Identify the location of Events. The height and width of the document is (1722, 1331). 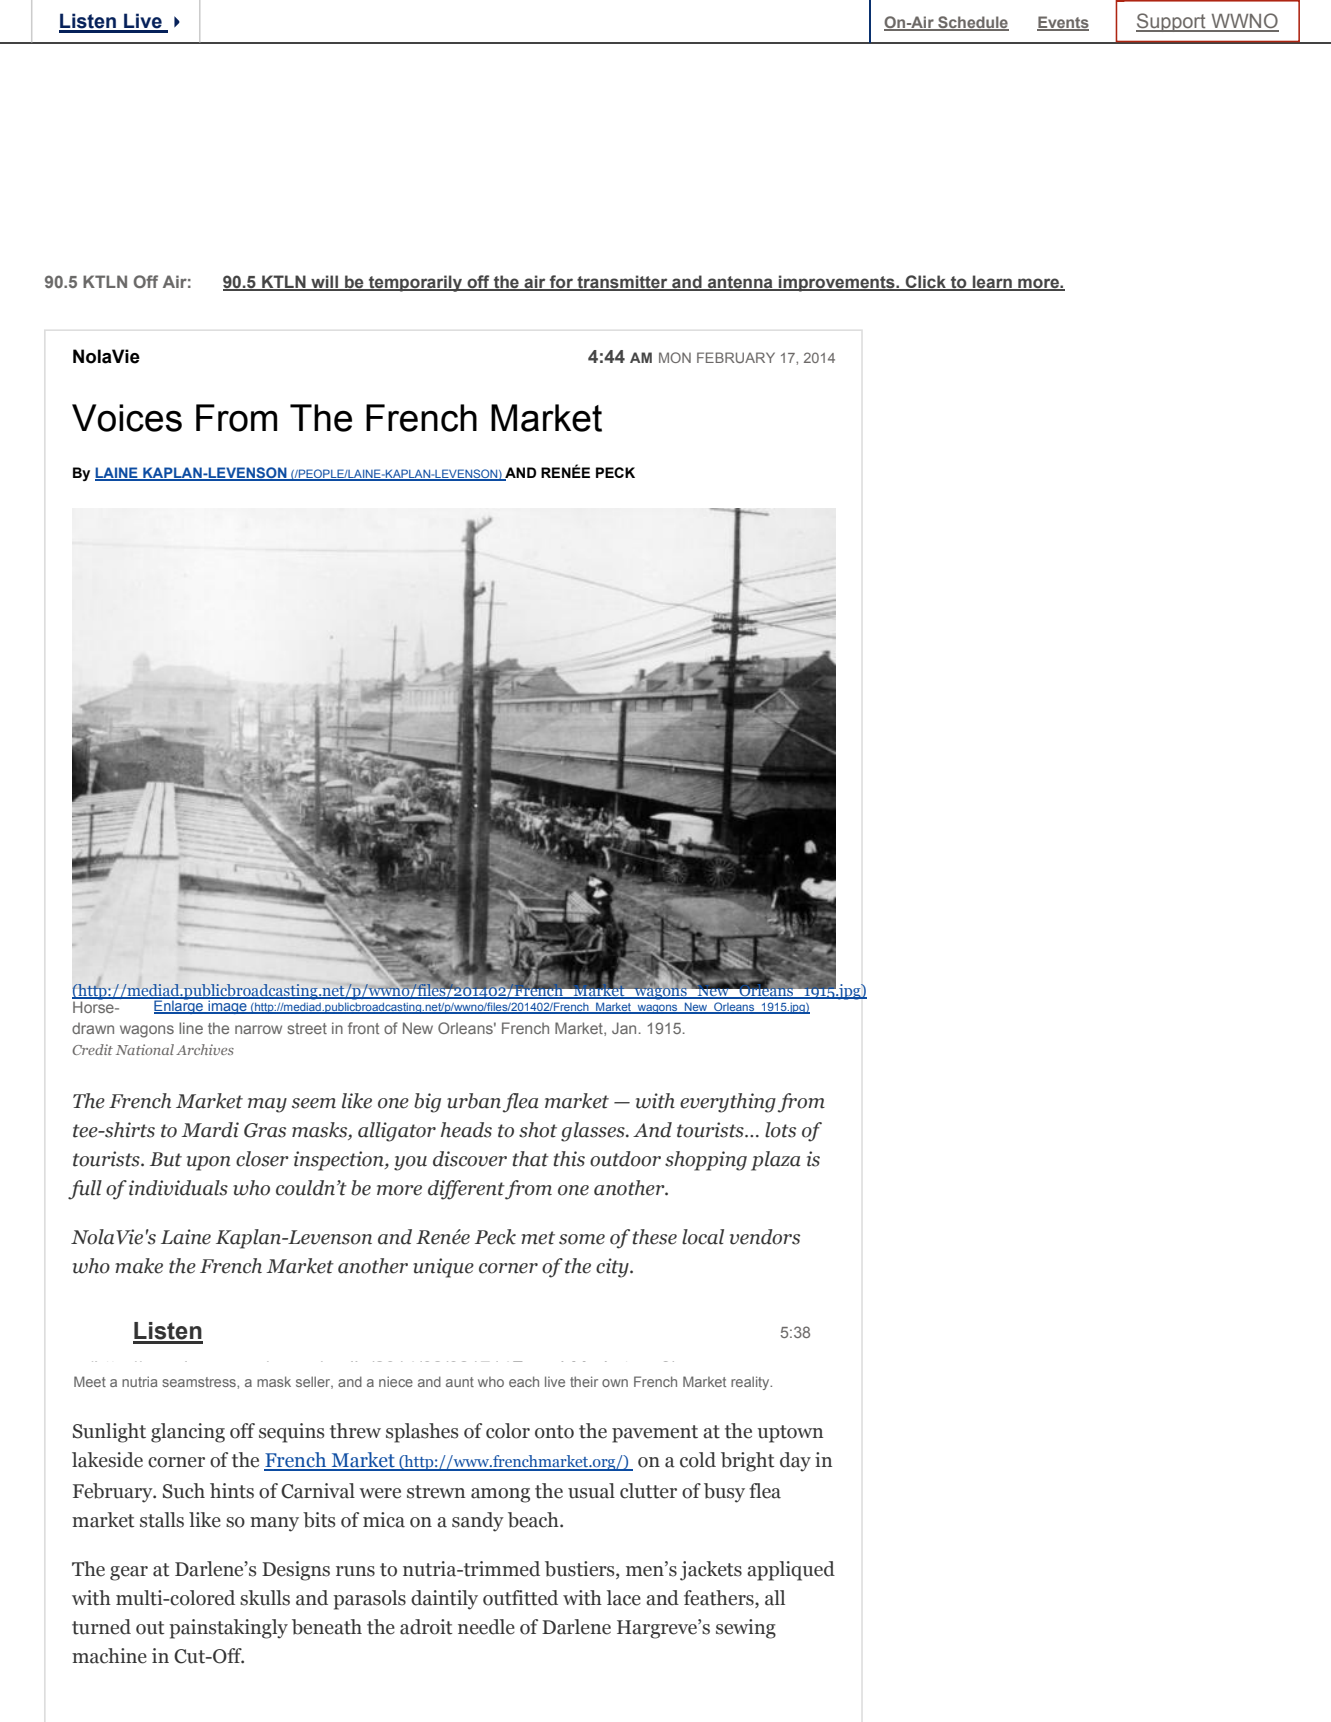
(1063, 23).
